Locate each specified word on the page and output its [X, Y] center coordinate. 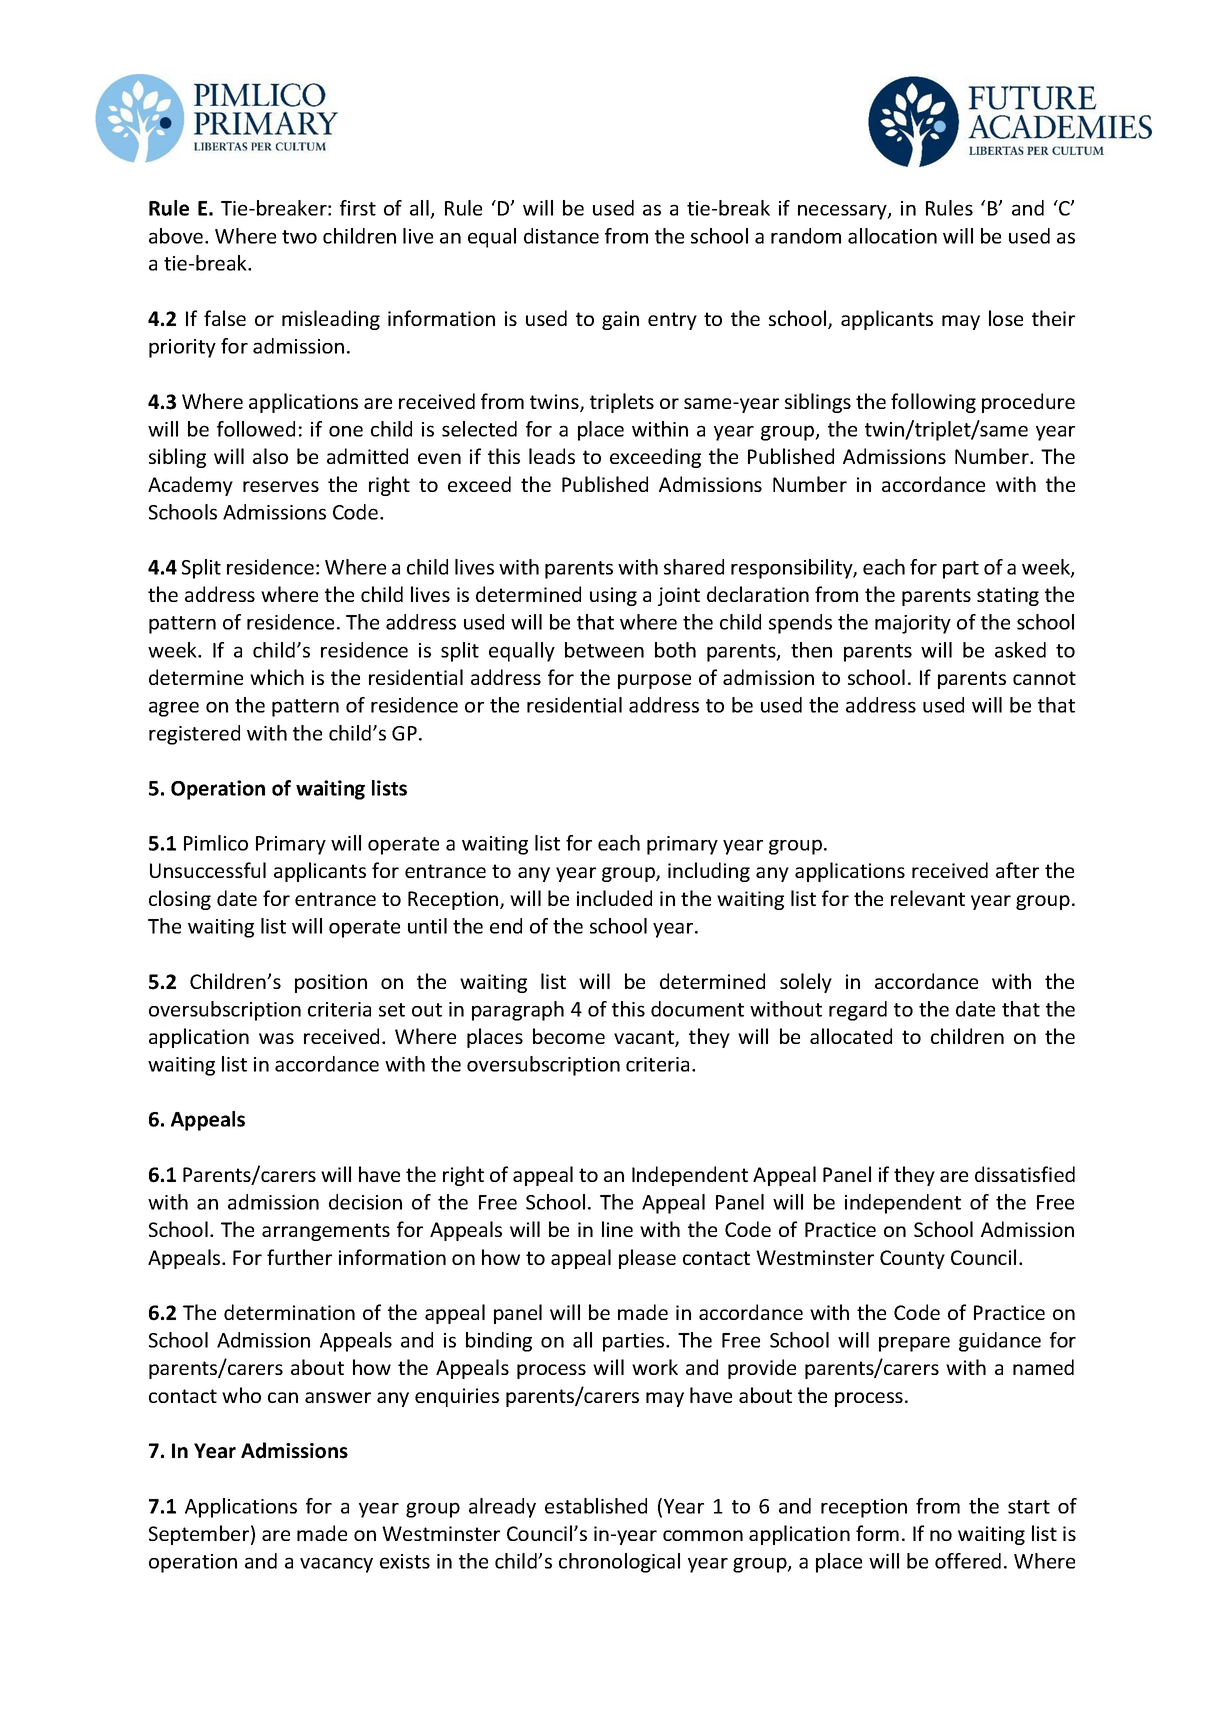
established [596, 1506]
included [614, 898]
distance [561, 236]
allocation [892, 236]
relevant [928, 898]
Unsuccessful [208, 870]
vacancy [336, 1565]
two [299, 237]
